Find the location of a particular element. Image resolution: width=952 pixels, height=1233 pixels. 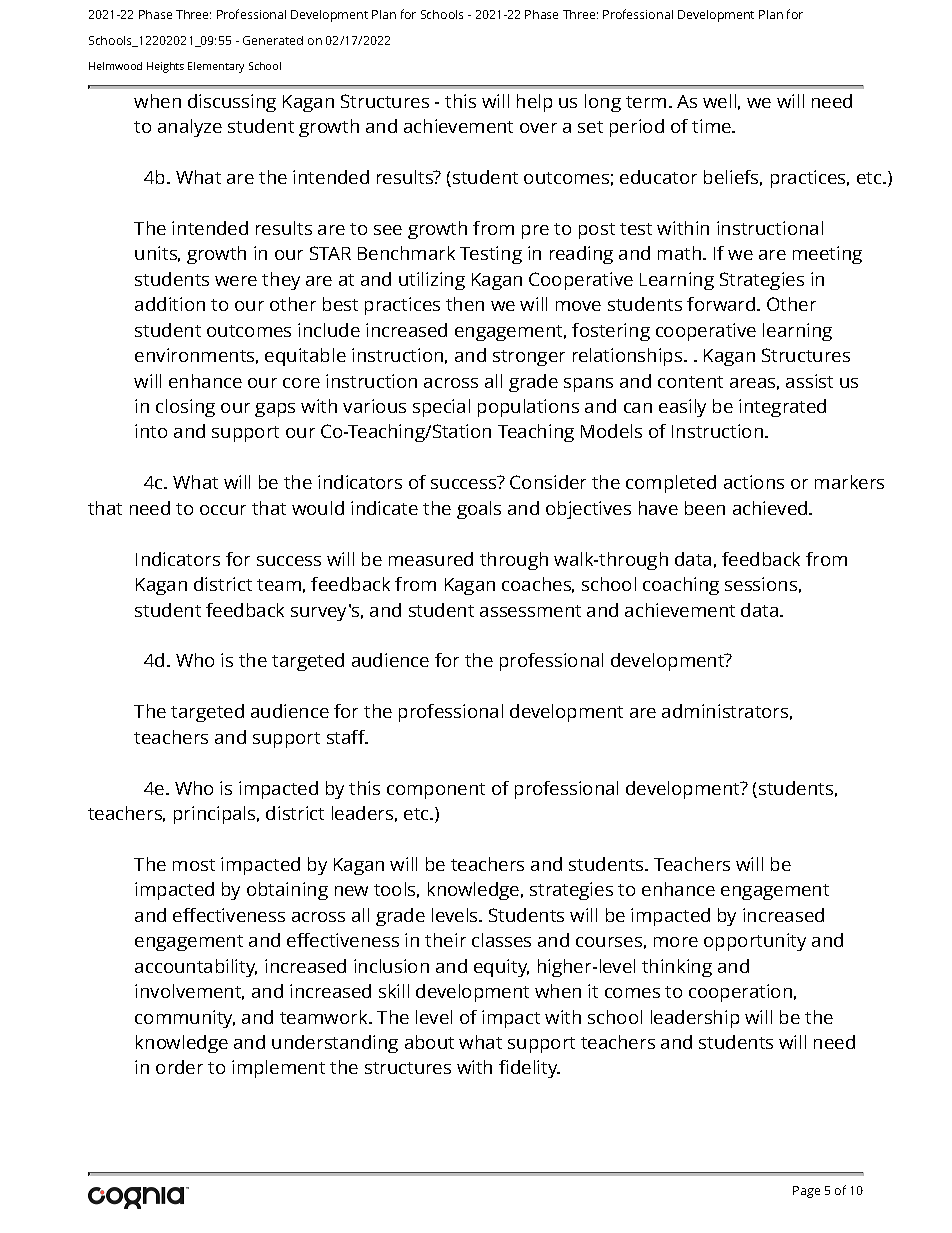

classes is located at coordinates (501, 940).
